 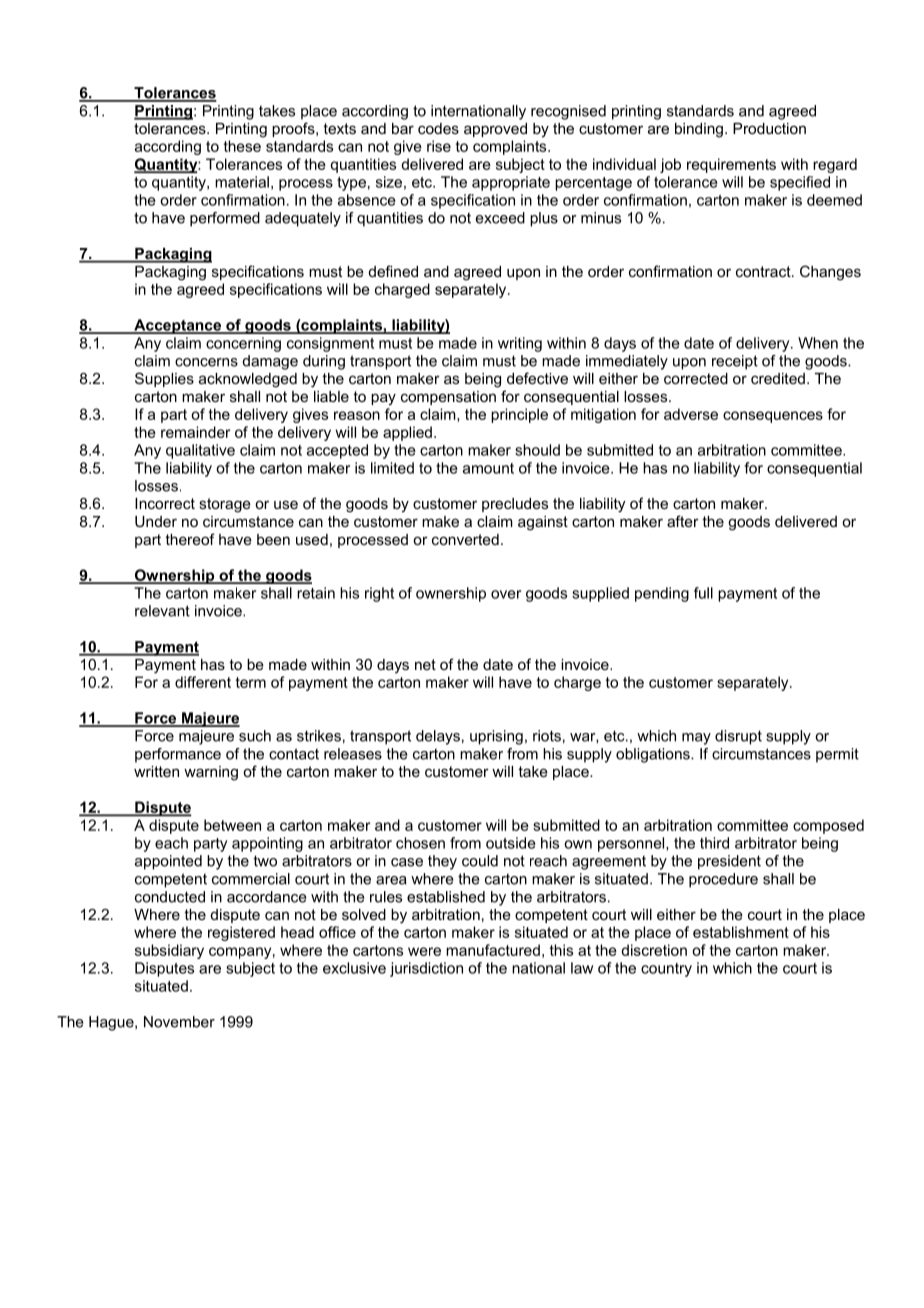 I want to click on November, so click(x=179, y=1022).
